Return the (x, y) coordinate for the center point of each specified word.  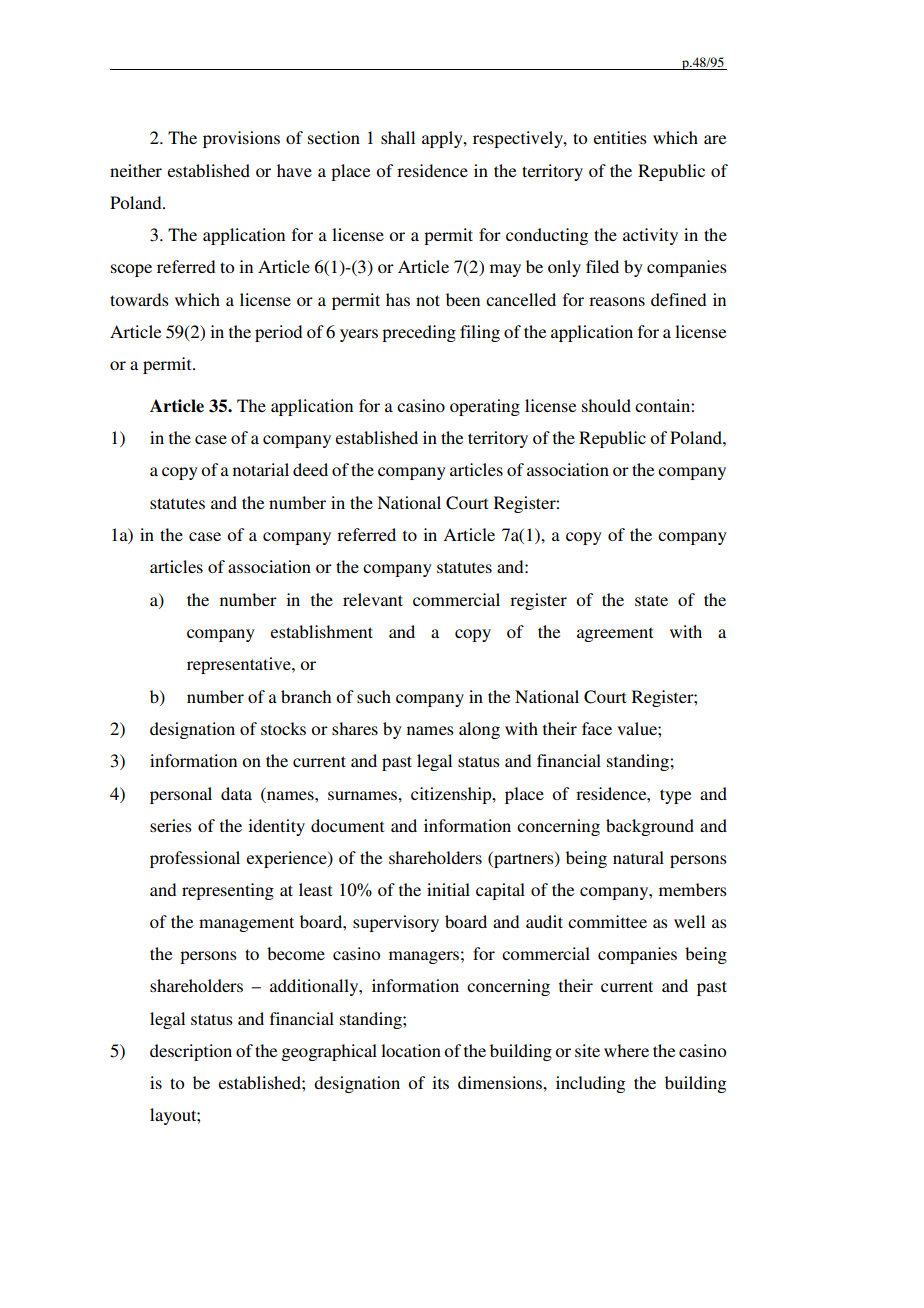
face (597, 728)
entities (620, 137)
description (191, 1052)
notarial (261, 469)
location (411, 1050)
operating (485, 407)
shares (355, 728)
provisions (241, 139)
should (606, 405)
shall (398, 137)
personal (181, 795)
